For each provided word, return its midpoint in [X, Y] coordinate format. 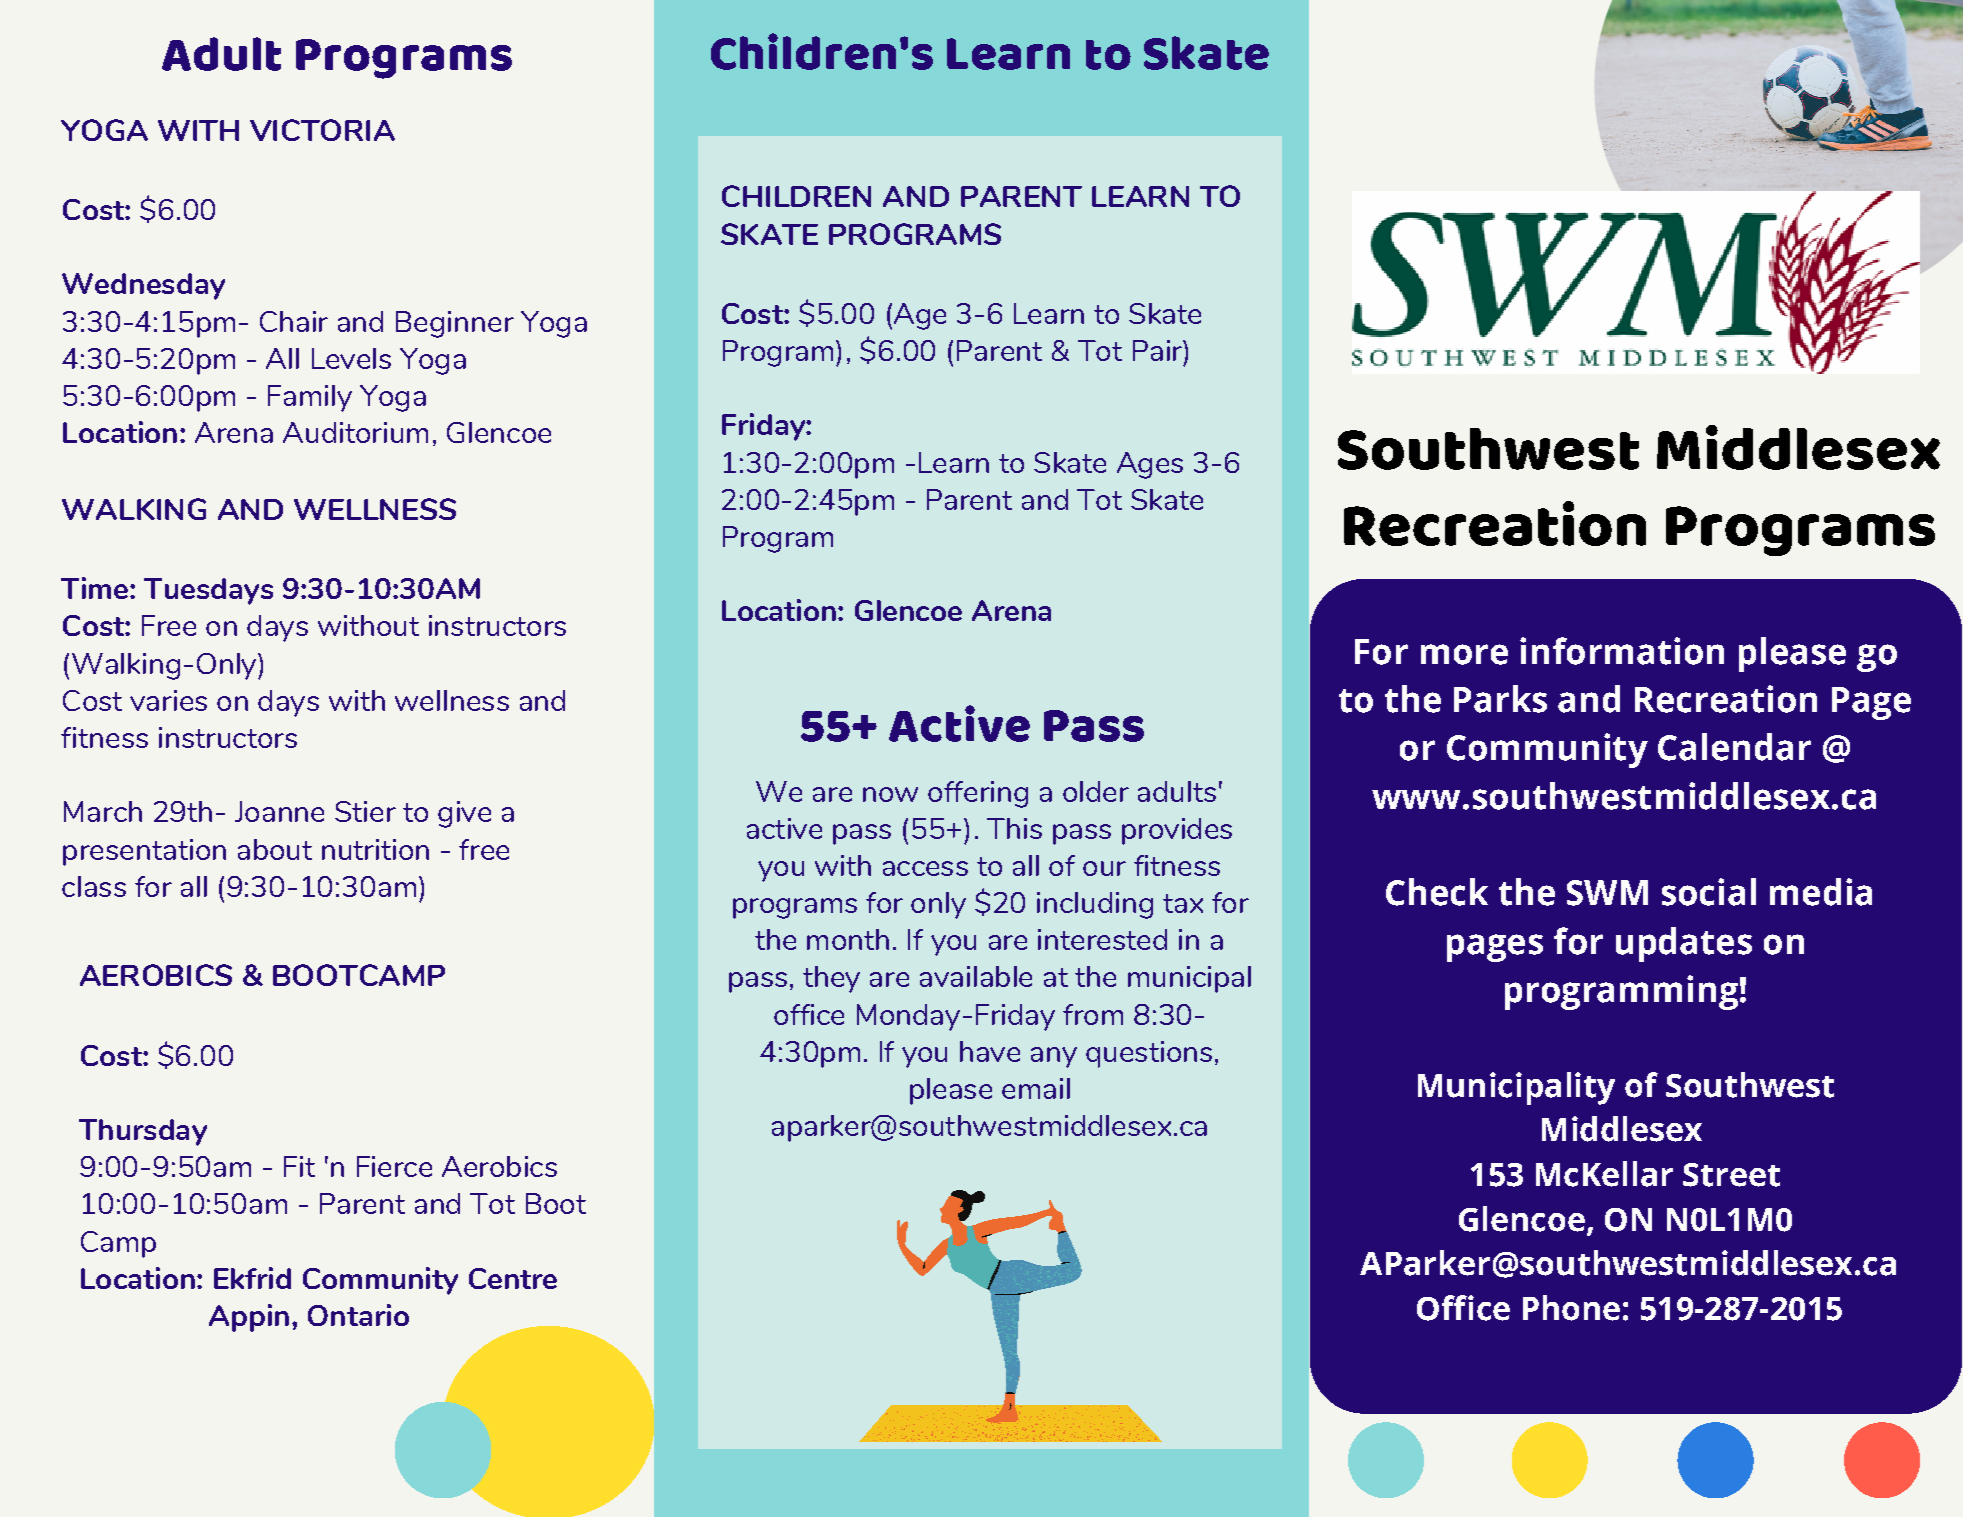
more [1464, 654]
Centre [513, 1278]
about [275, 849]
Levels [351, 358]
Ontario [358, 1315]
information [1622, 651]
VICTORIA [322, 130]
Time [94, 588]
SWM [1607, 893]
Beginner [455, 324]
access [925, 868]
